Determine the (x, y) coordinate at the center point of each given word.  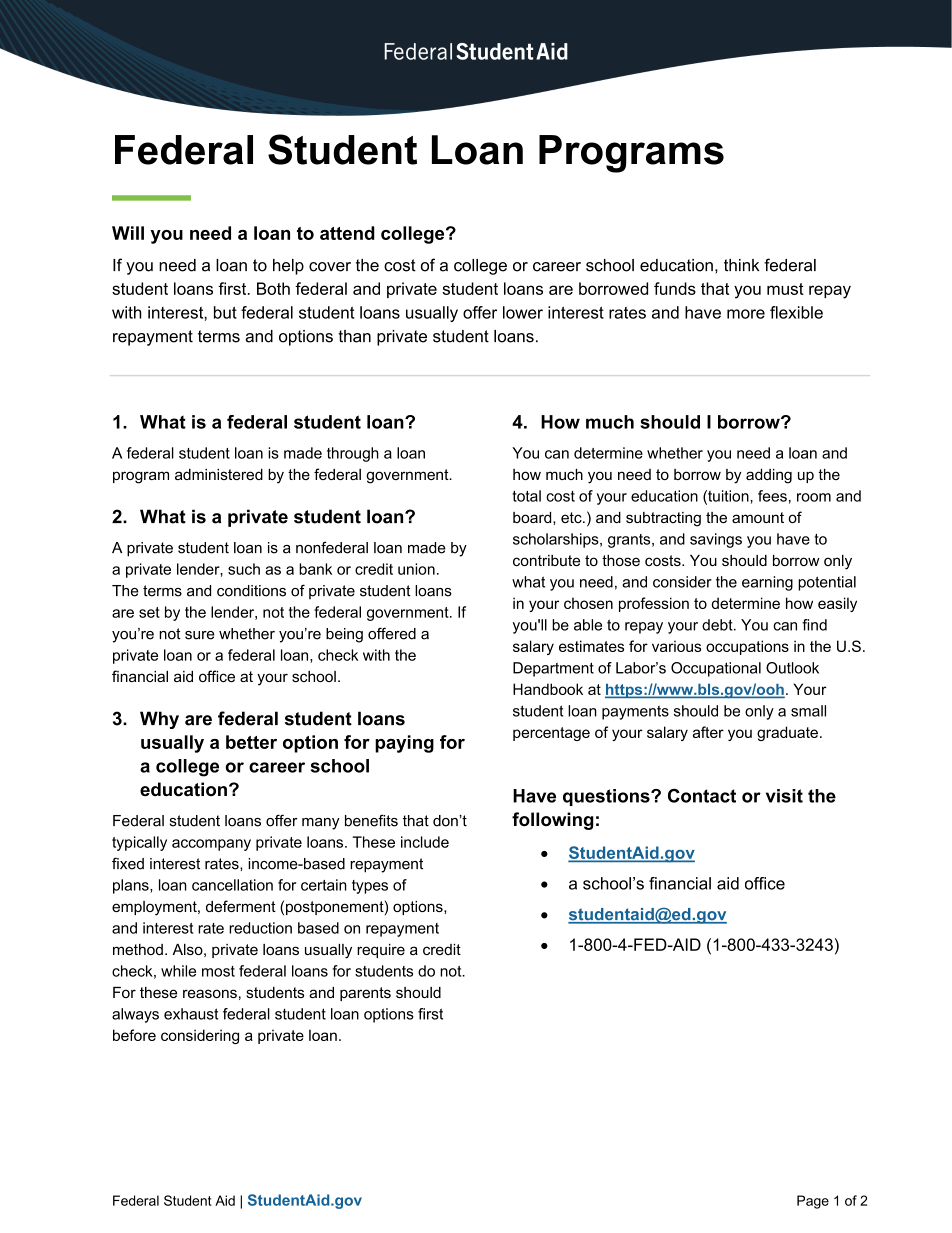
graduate (787, 733)
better (251, 742)
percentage (551, 734)
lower (523, 312)
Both (273, 288)
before (134, 1035)
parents (365, 994)
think (742, 265)
